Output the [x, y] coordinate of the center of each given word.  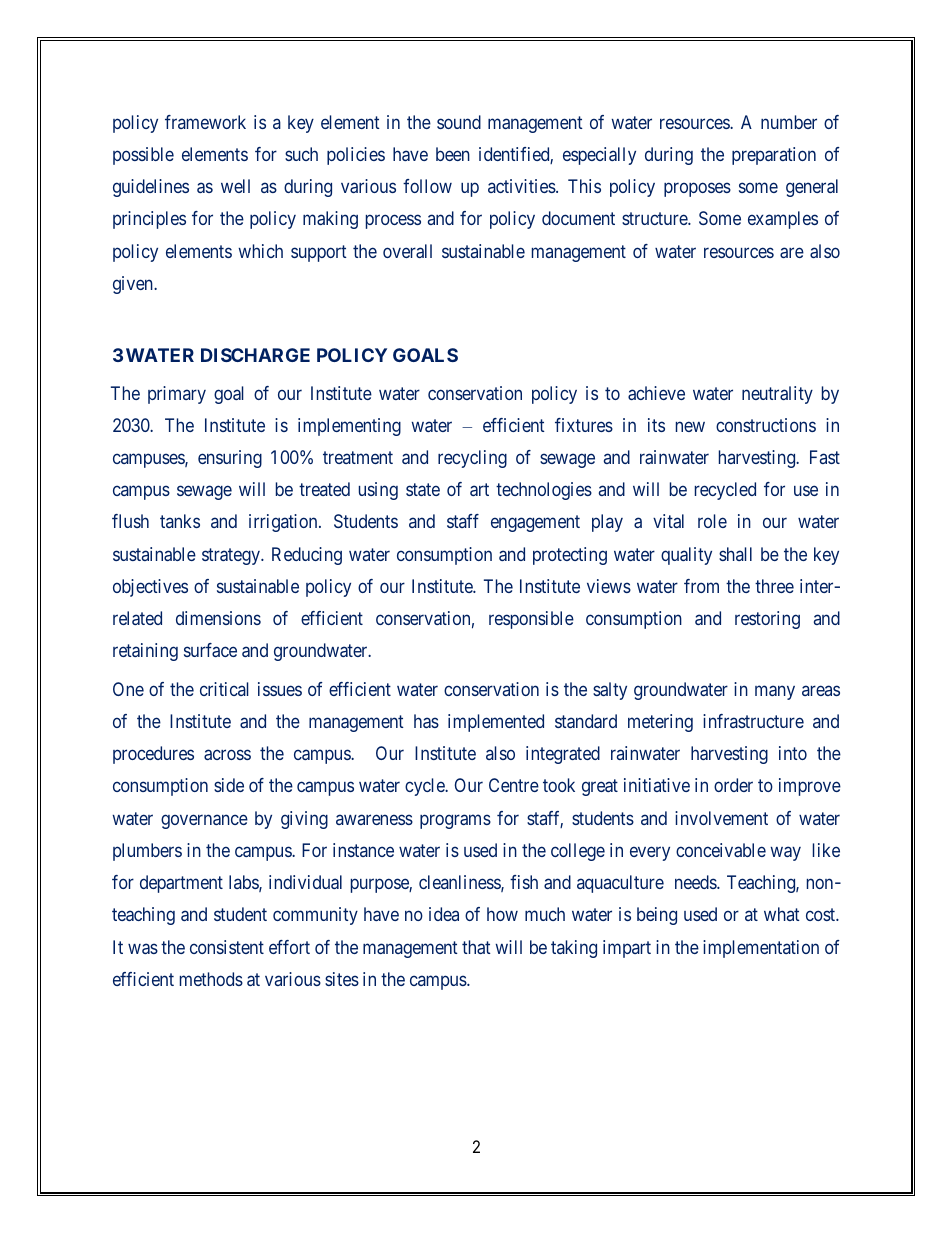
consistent [227, 947]
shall [735, 554]
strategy [232, 556]
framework [205, 122]
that [476, 947]
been [453, 154]
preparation [774, 156]
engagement [535, 524]
